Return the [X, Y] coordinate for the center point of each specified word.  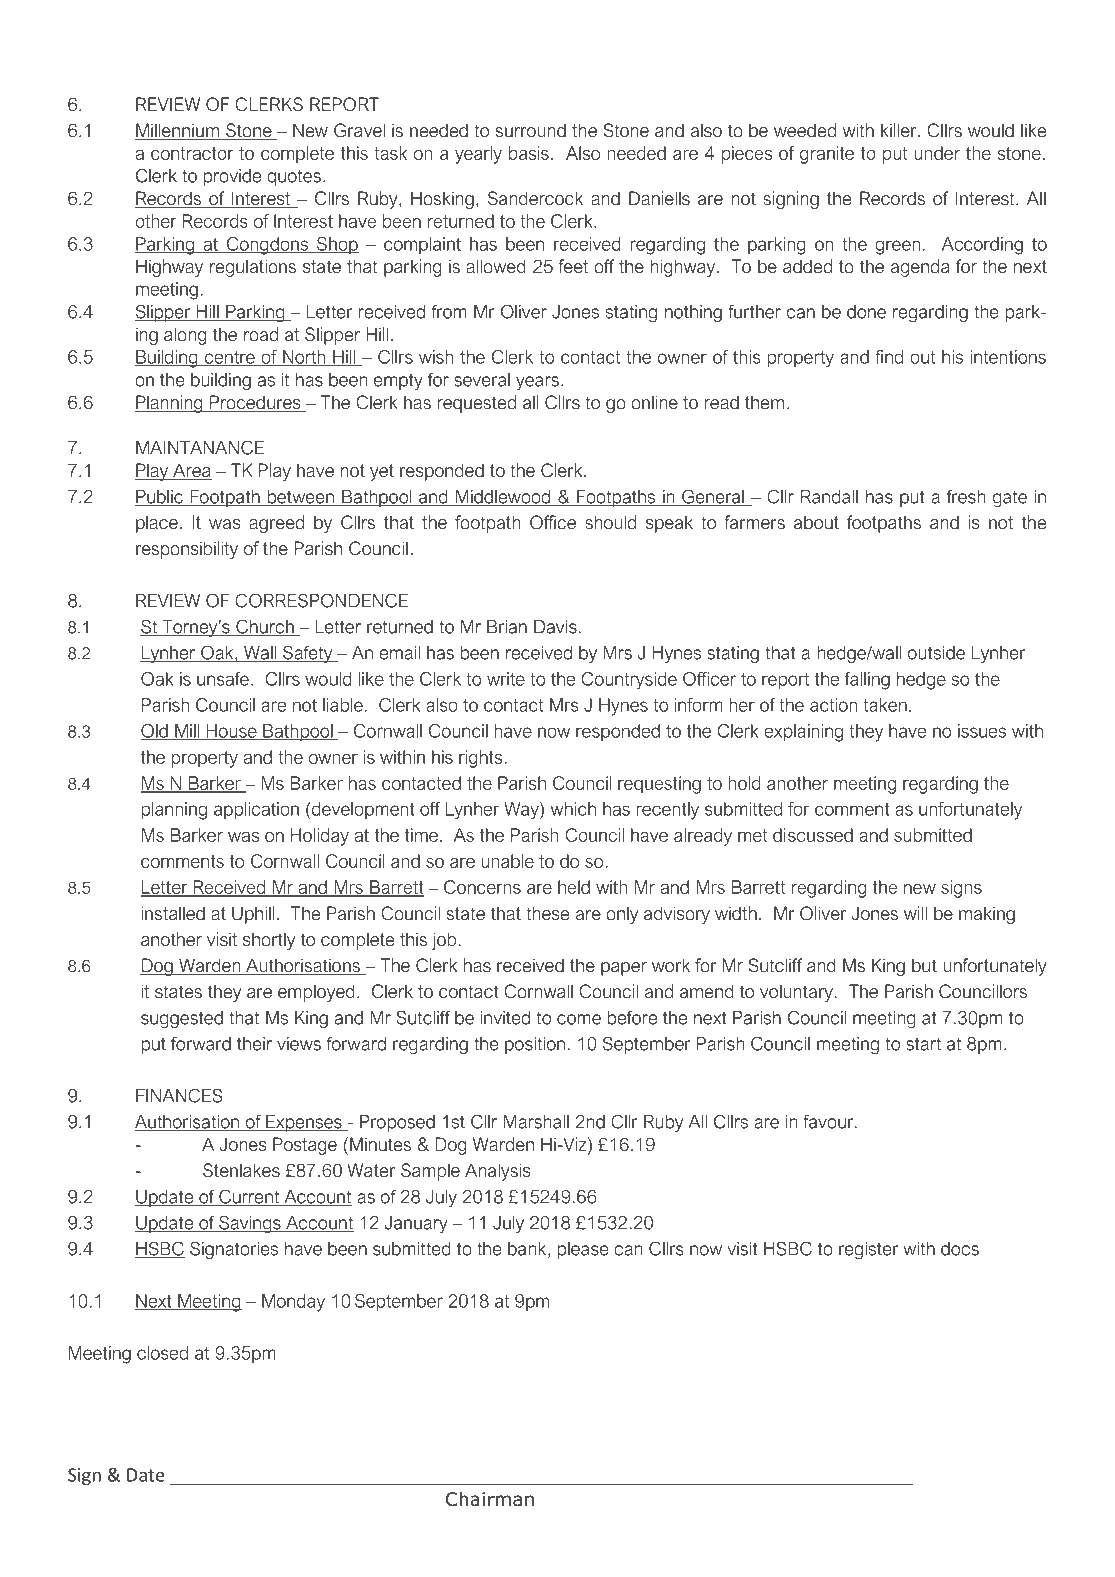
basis [529, 153]
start [923, 1044]
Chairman [490, 1499]
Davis [555, 627]
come [579, 1019]
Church [265, 627]
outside [936, 653]
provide [232, 177]
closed [162, 1353]
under [937, 153]
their [254, 1044]
